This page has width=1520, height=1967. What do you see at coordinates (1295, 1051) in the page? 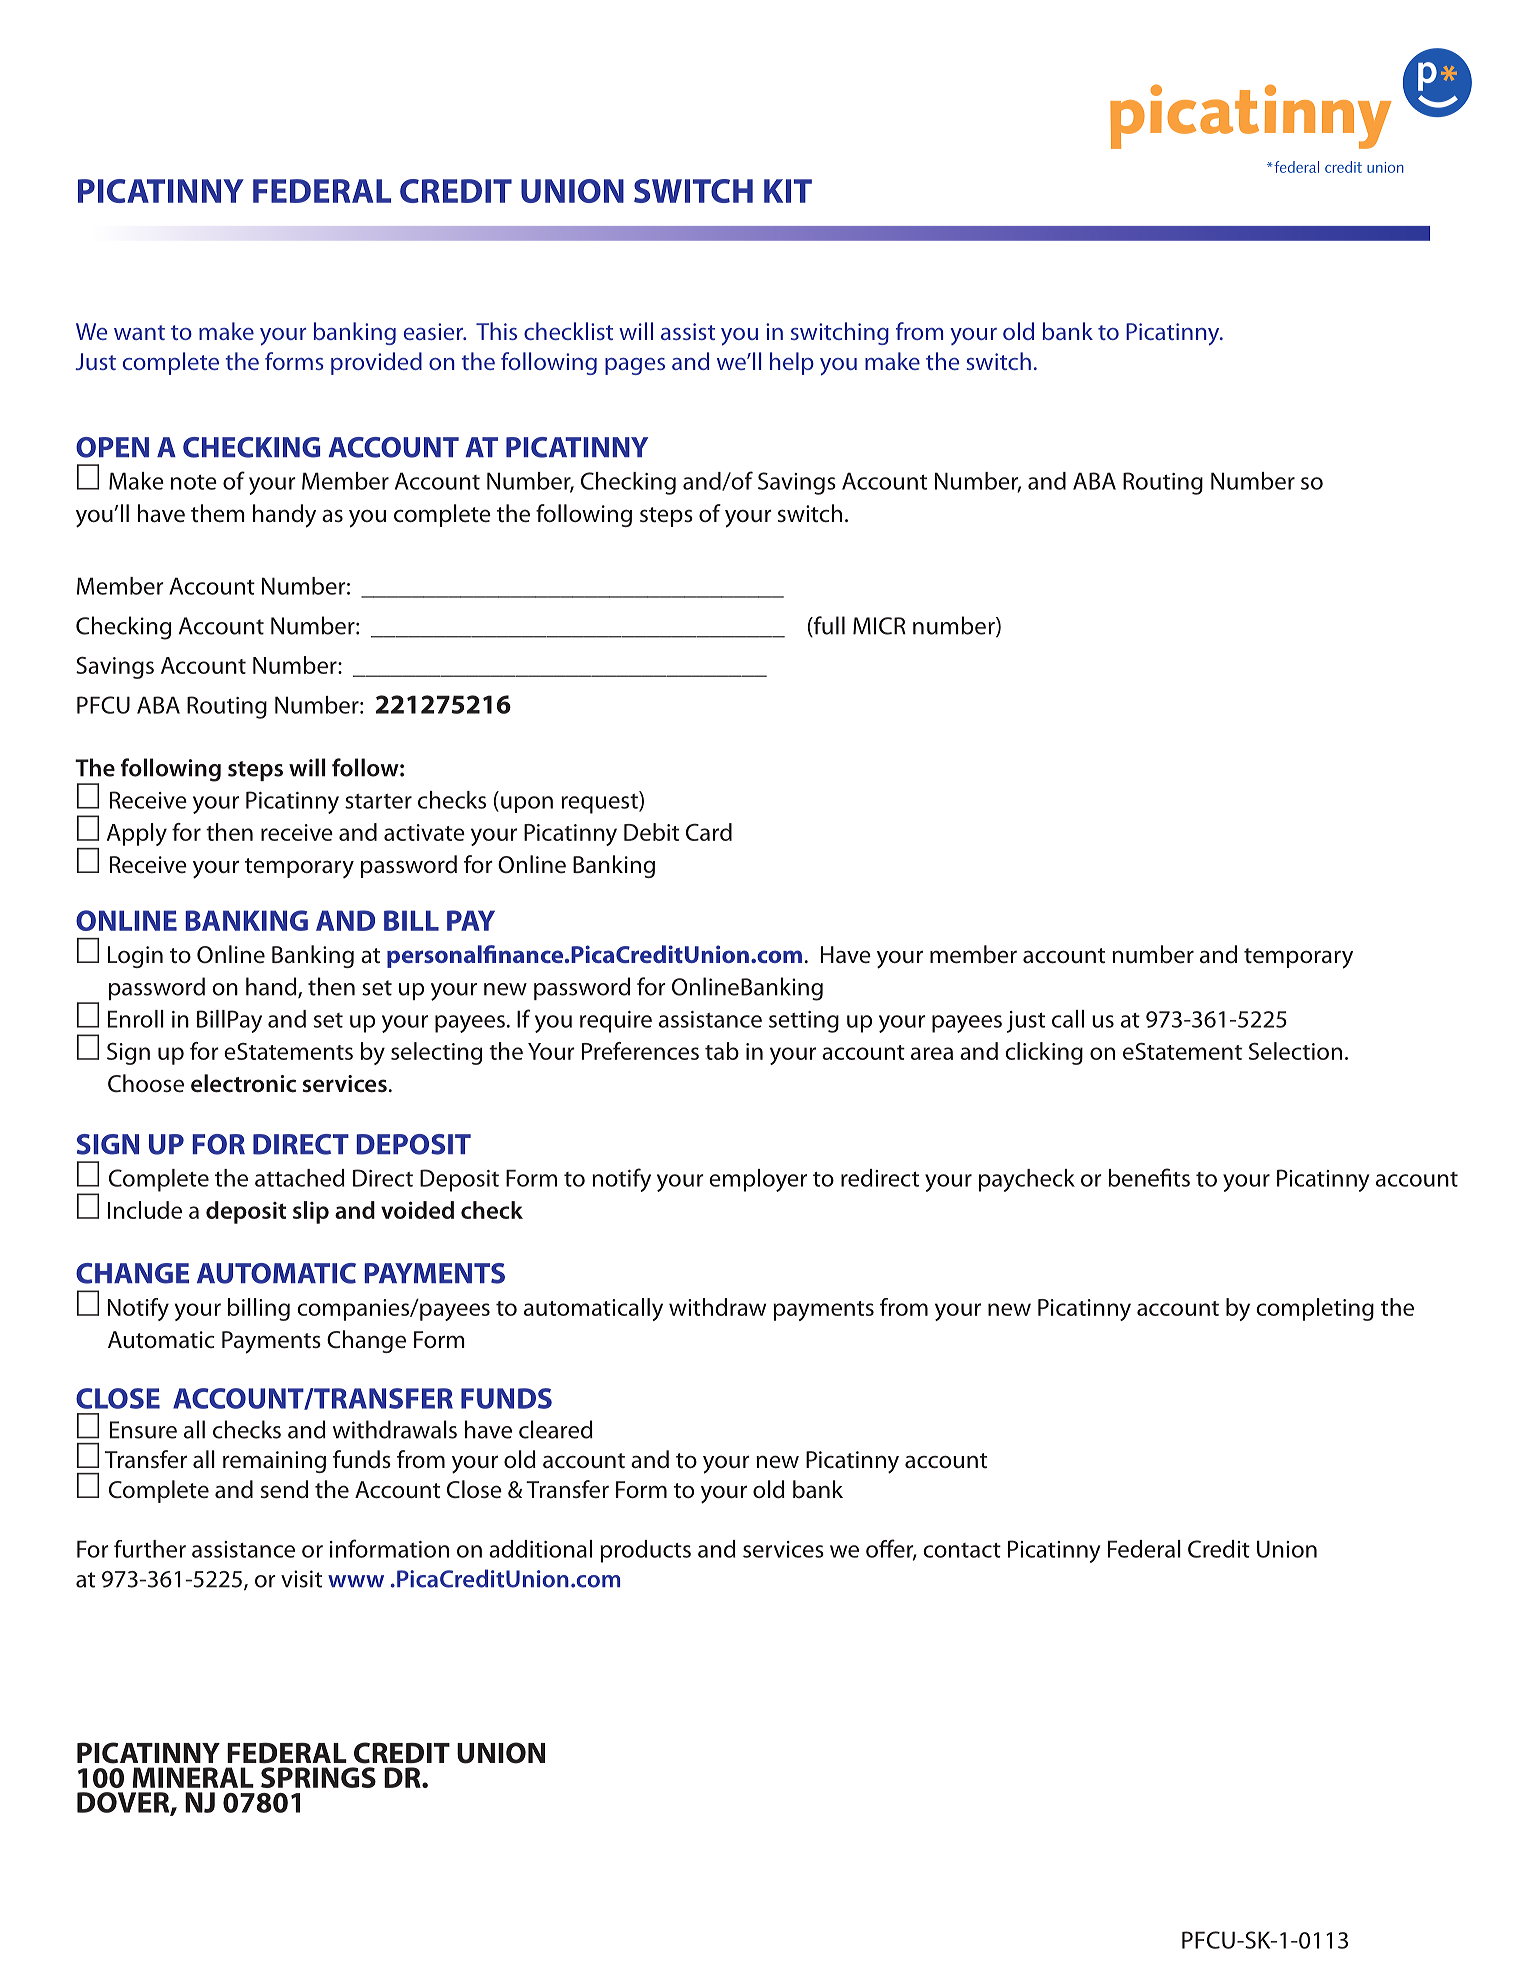
I see `Selection` at bounding box center [1295, 1051].
